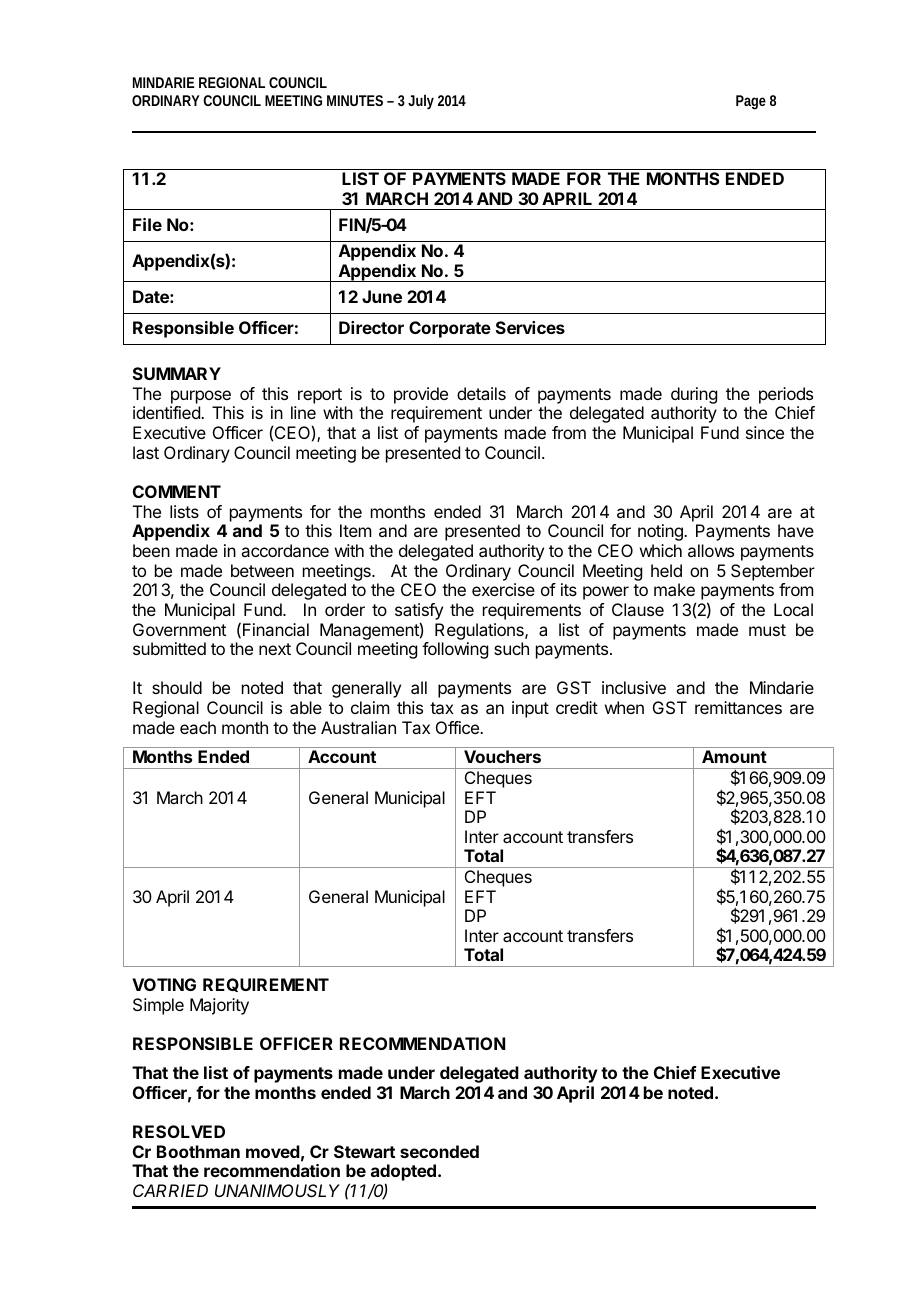 Image resolution: width=924 pixels, height=1308 pixels. I want to click on July, so click(421, 101).
